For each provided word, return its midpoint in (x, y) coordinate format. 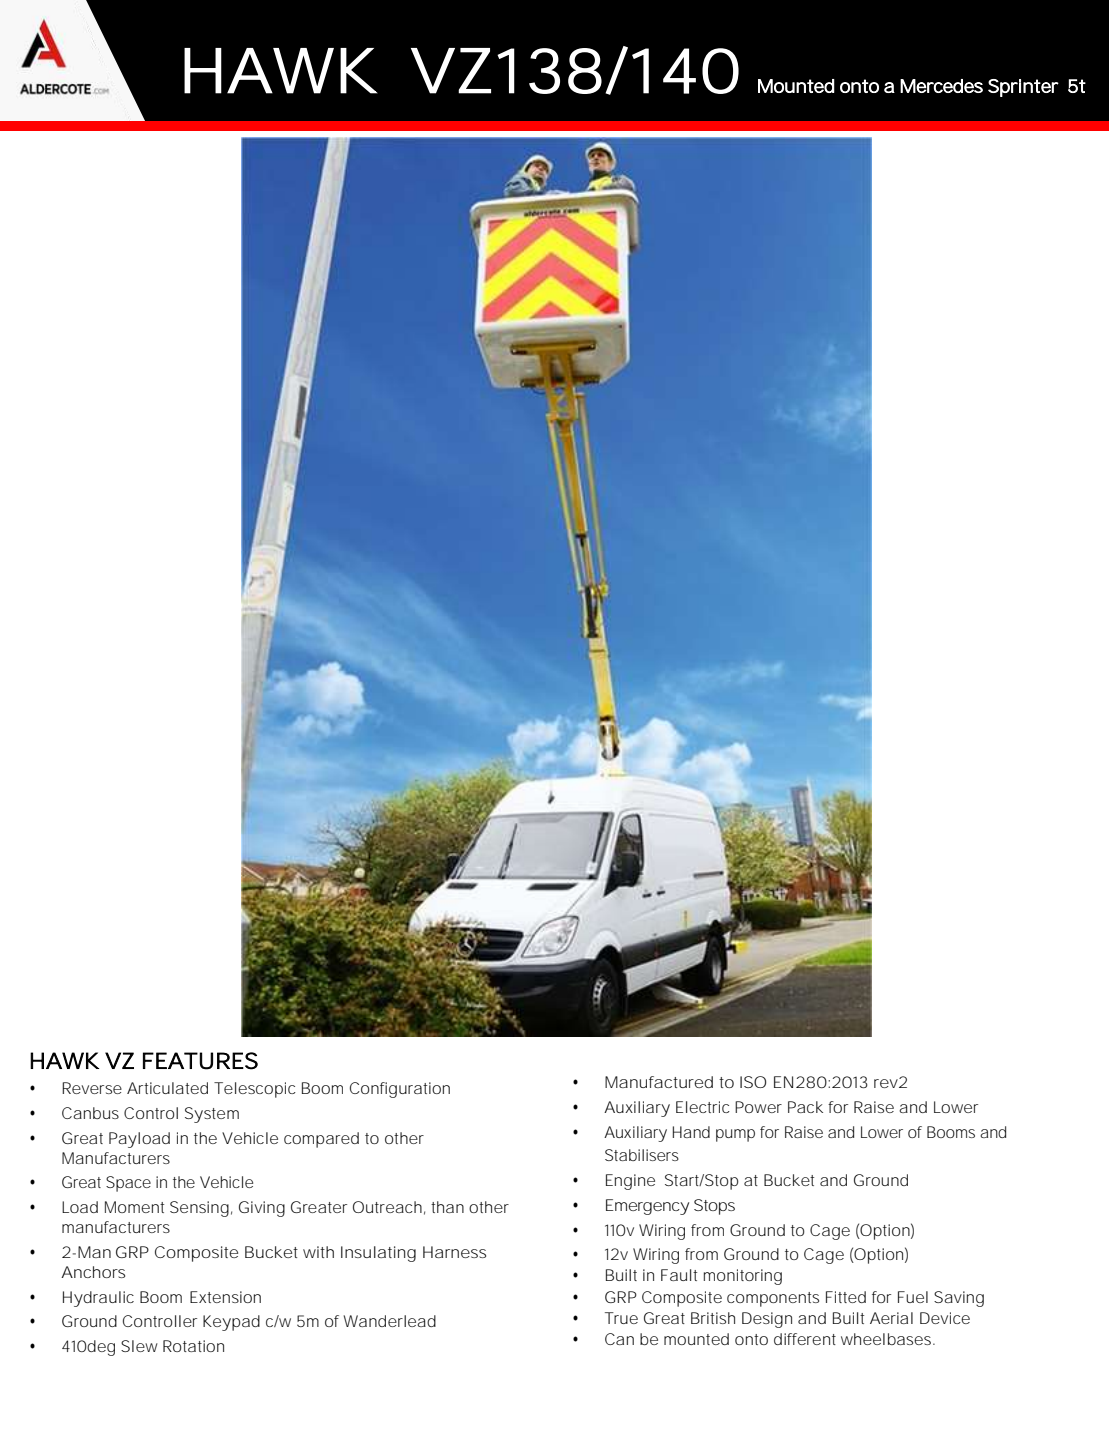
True (621, 1318)
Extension (225, 1297)
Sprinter (1023, 88)
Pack (805, 1107)
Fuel (913, 1297)
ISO (753, 1082)
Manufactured (659, 1082)
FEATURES (200, 1061)
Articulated (167, 1088)
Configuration (400, 1090)
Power (758, 1107)
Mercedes (941, 86)
